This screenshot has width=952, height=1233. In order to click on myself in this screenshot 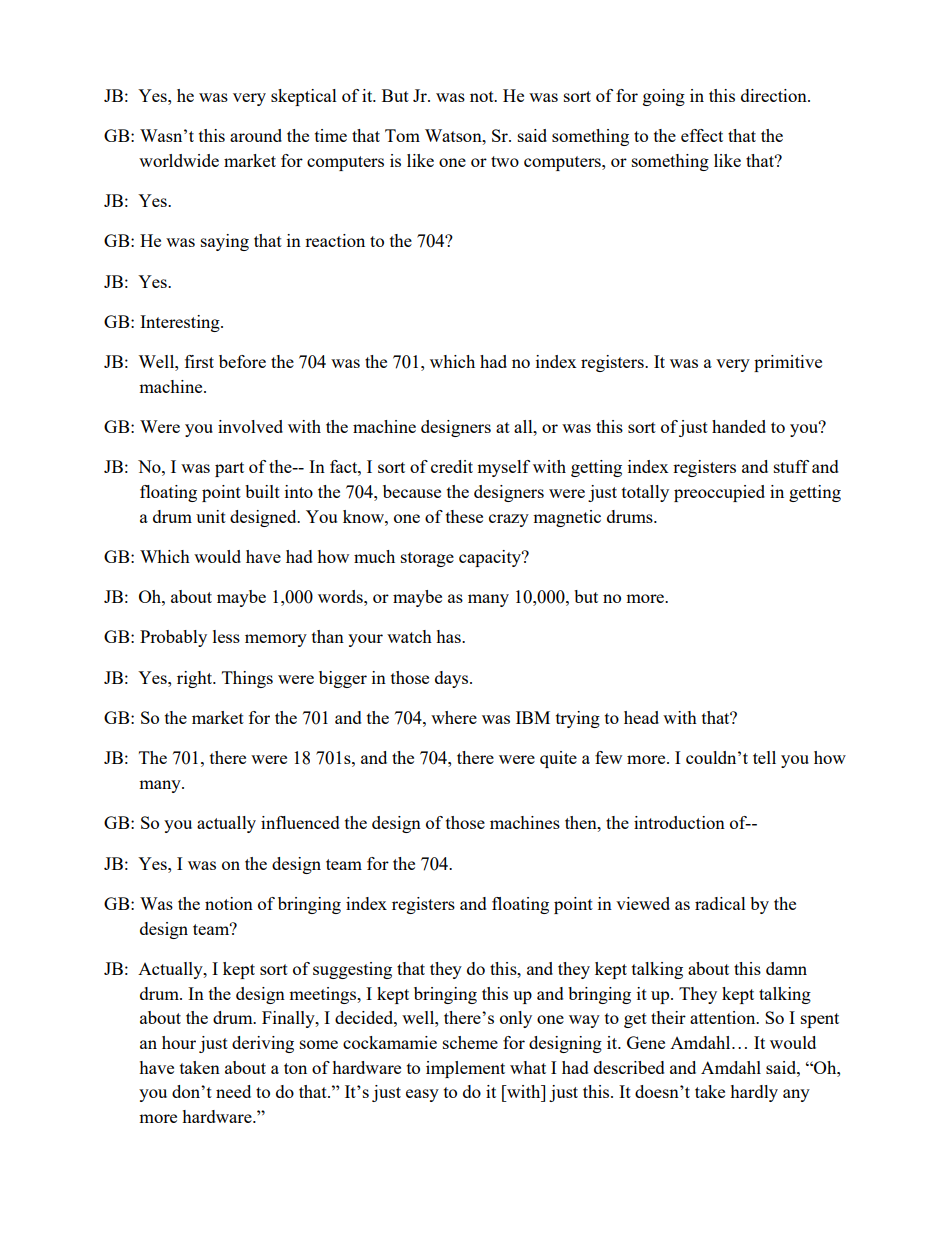, I will do `click(503, 468)`.
